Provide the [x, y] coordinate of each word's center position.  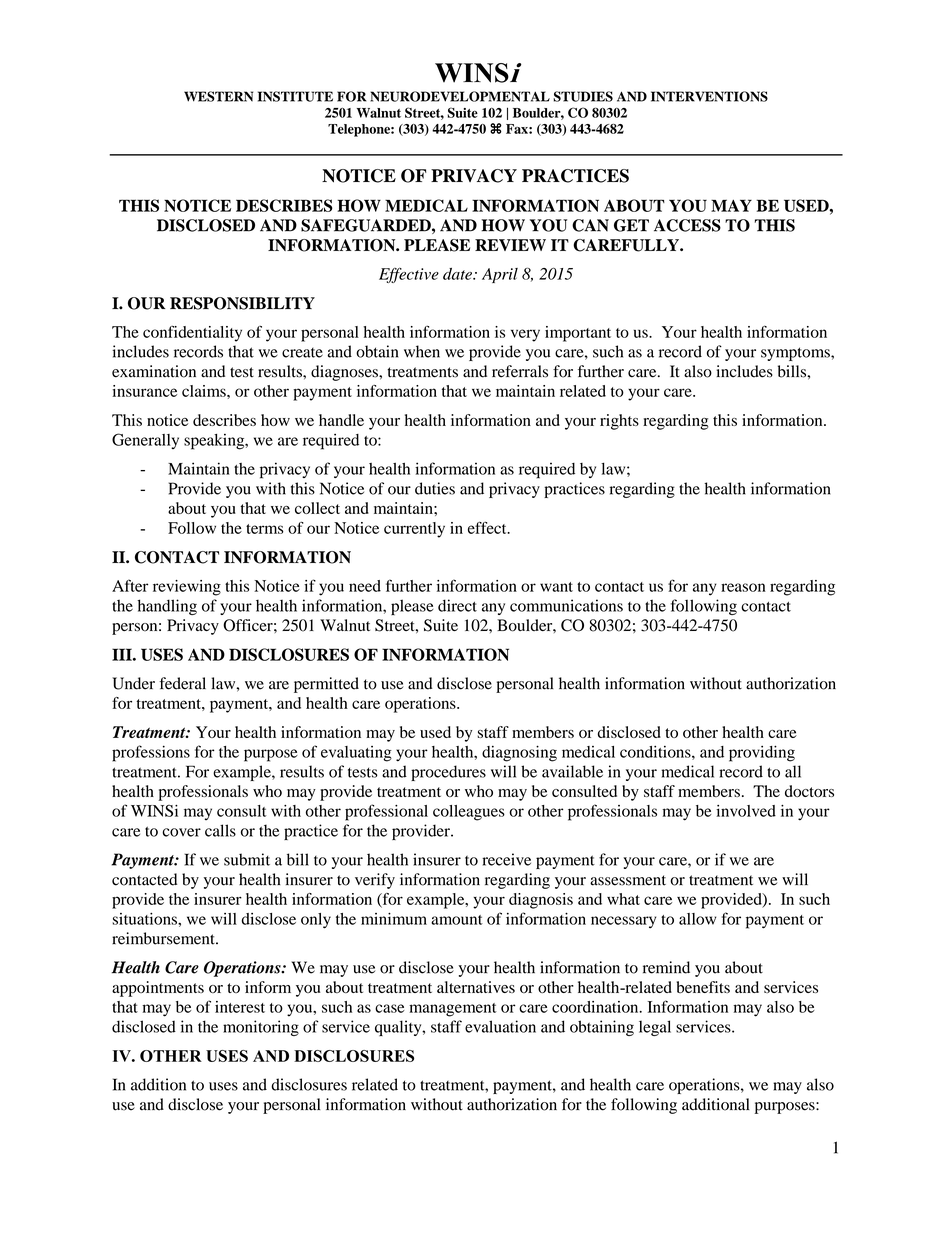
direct [457, 605]
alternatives [476, 987]
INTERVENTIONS [709, 96]
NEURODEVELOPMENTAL [460, 96]
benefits [703, 987]
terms [265, 529]
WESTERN [218, 96]
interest [240, 1007]
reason [743, 587]
